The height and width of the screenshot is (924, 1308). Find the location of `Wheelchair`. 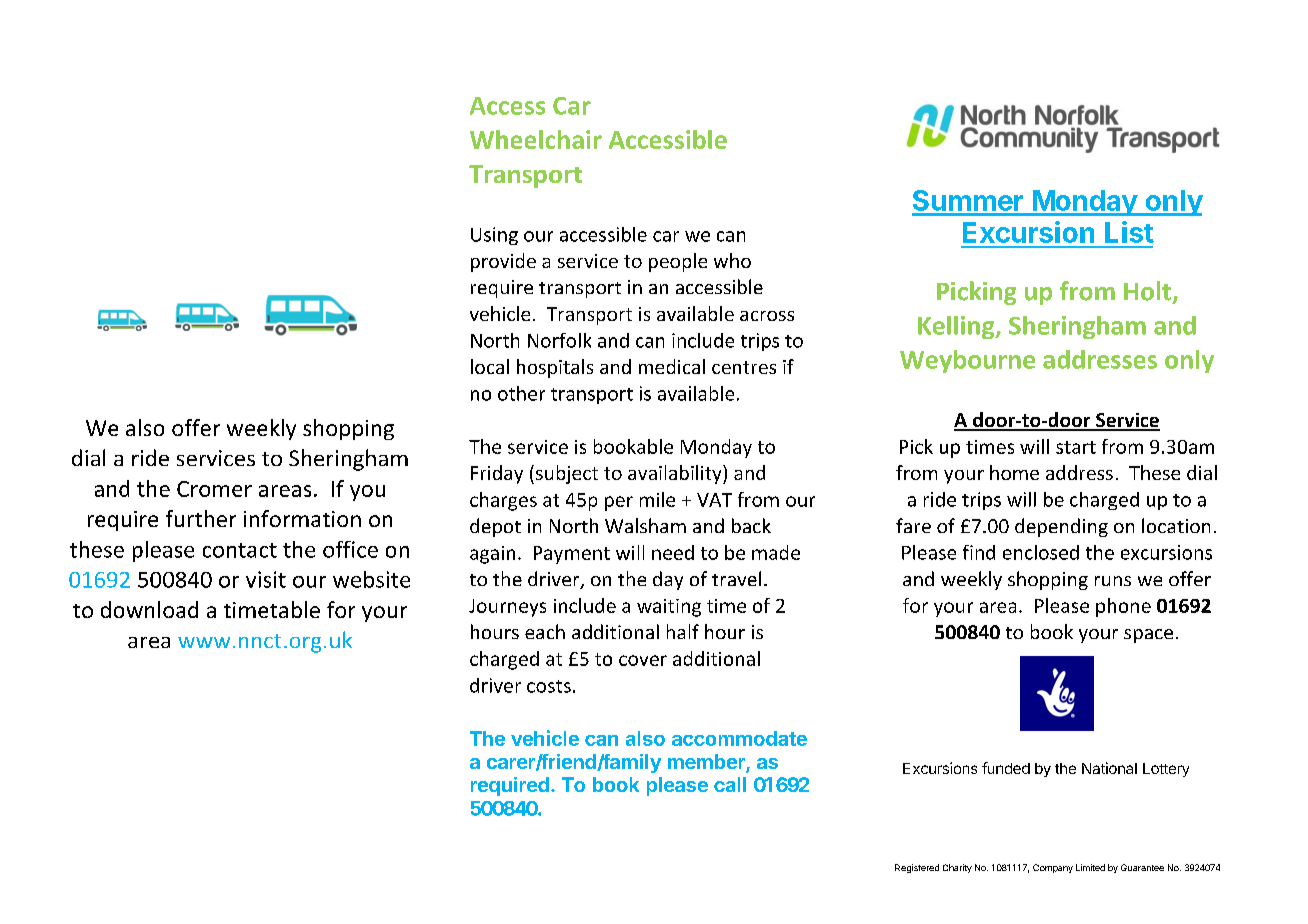

Wheelchair is located at coordinates (536, 139).
